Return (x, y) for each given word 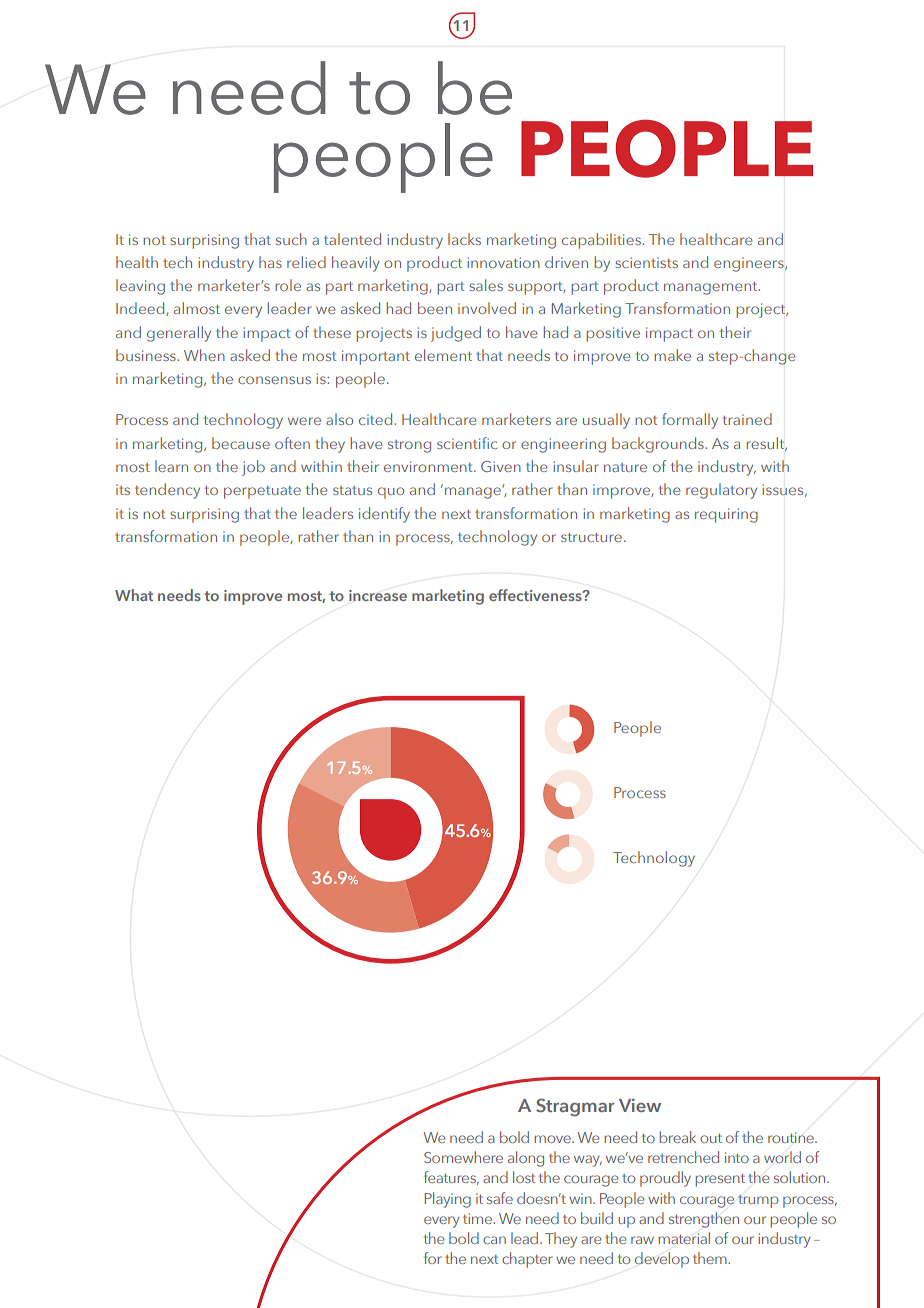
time (479, 1218)
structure (591, 537)
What (134, 595)
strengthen (704, 1220)
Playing (448, 1200)
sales (486, 285)
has (270, 262)
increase (378, 595)
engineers (750, 264)
